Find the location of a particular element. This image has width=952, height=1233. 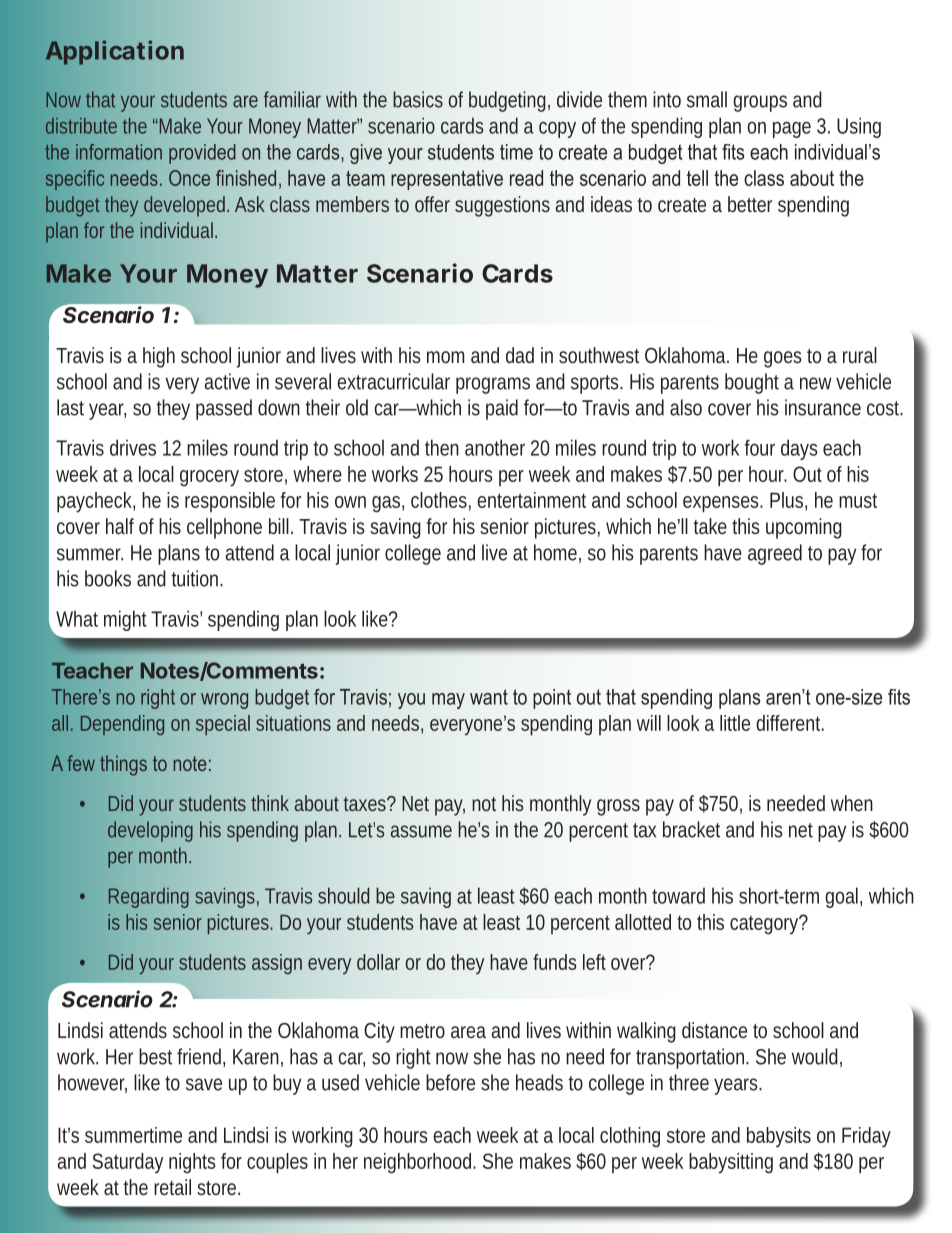

agreed is located at coordinates (775, 554).
